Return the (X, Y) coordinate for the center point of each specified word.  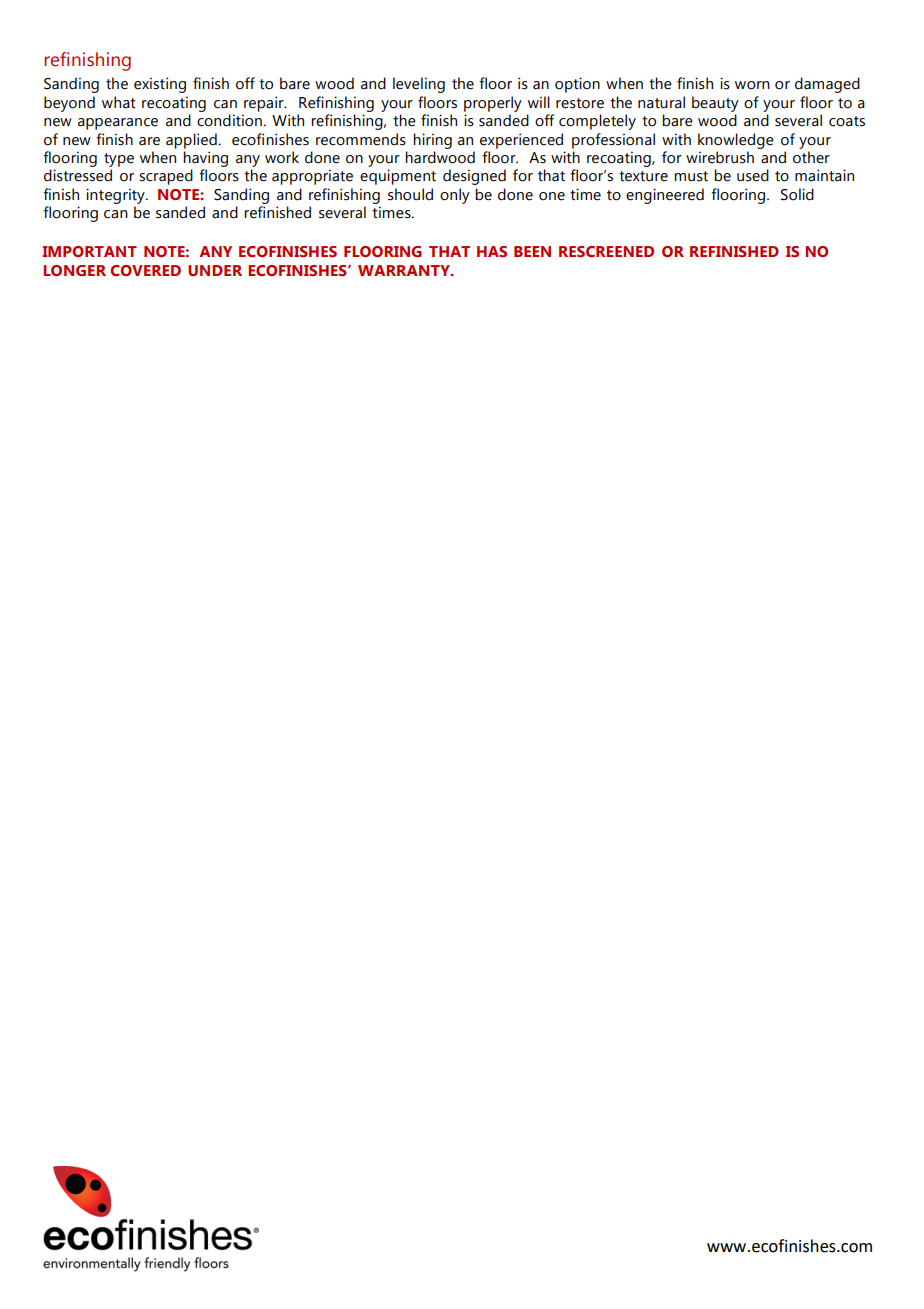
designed (474, 177)
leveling (419, 85)
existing (160, 85)
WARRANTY (405, 270)
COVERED (145, 270)
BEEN (532, 251)
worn (752, 85)
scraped (166, 177)
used (753, 175)
